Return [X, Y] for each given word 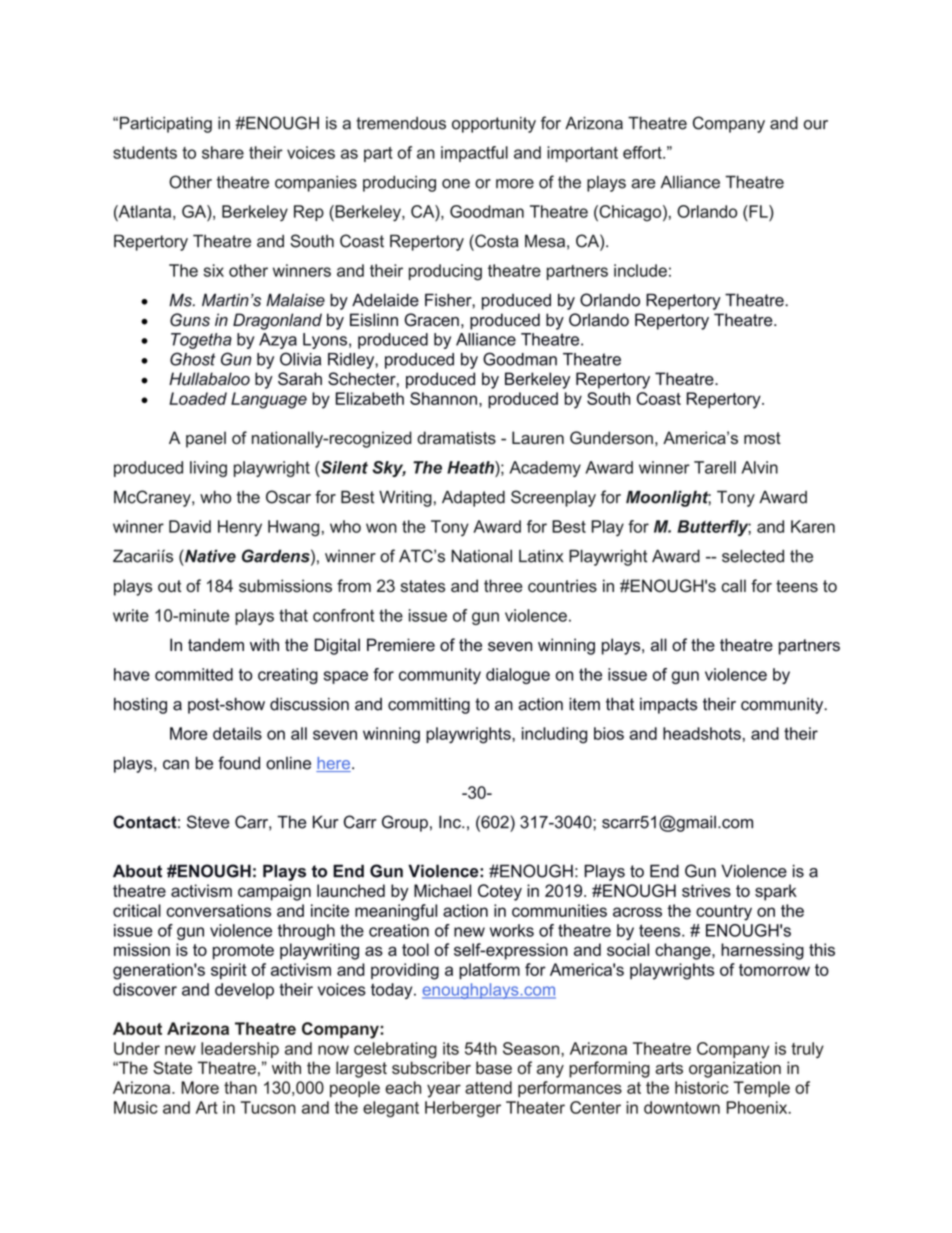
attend [488, 1087]
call [733, 586]
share [223, 152]
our [816, 125]
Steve [208, 822]
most [762, 438]
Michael [442, 890]
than [240, 1087]
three [503, 586]
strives [706, 890]
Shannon [443, 398]
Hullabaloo [209, 379]
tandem [216, 645]
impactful [474, 154]
